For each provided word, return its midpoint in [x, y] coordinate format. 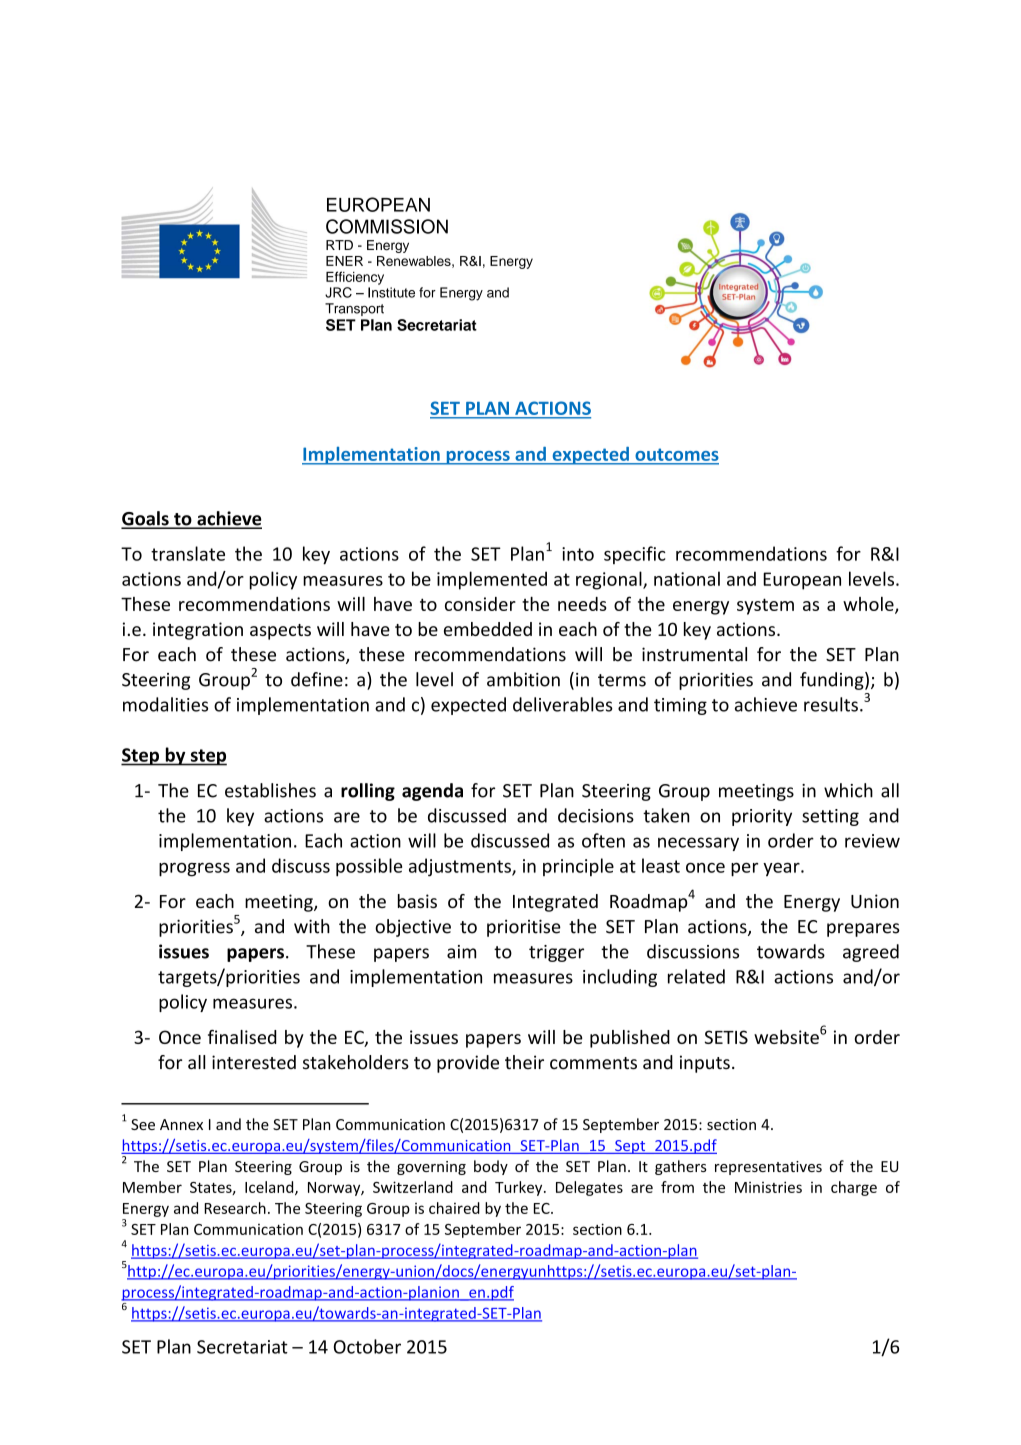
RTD [339, 245]
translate [188, 553]
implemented [492, 580]
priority [762, 817]
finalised [242, 1037]
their [524, 1062]
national [687, 578]
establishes [270, 790]
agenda [432, 792]
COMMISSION [387, 226]
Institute [391, 292]
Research [235, 1208]
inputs [705, 1064]
